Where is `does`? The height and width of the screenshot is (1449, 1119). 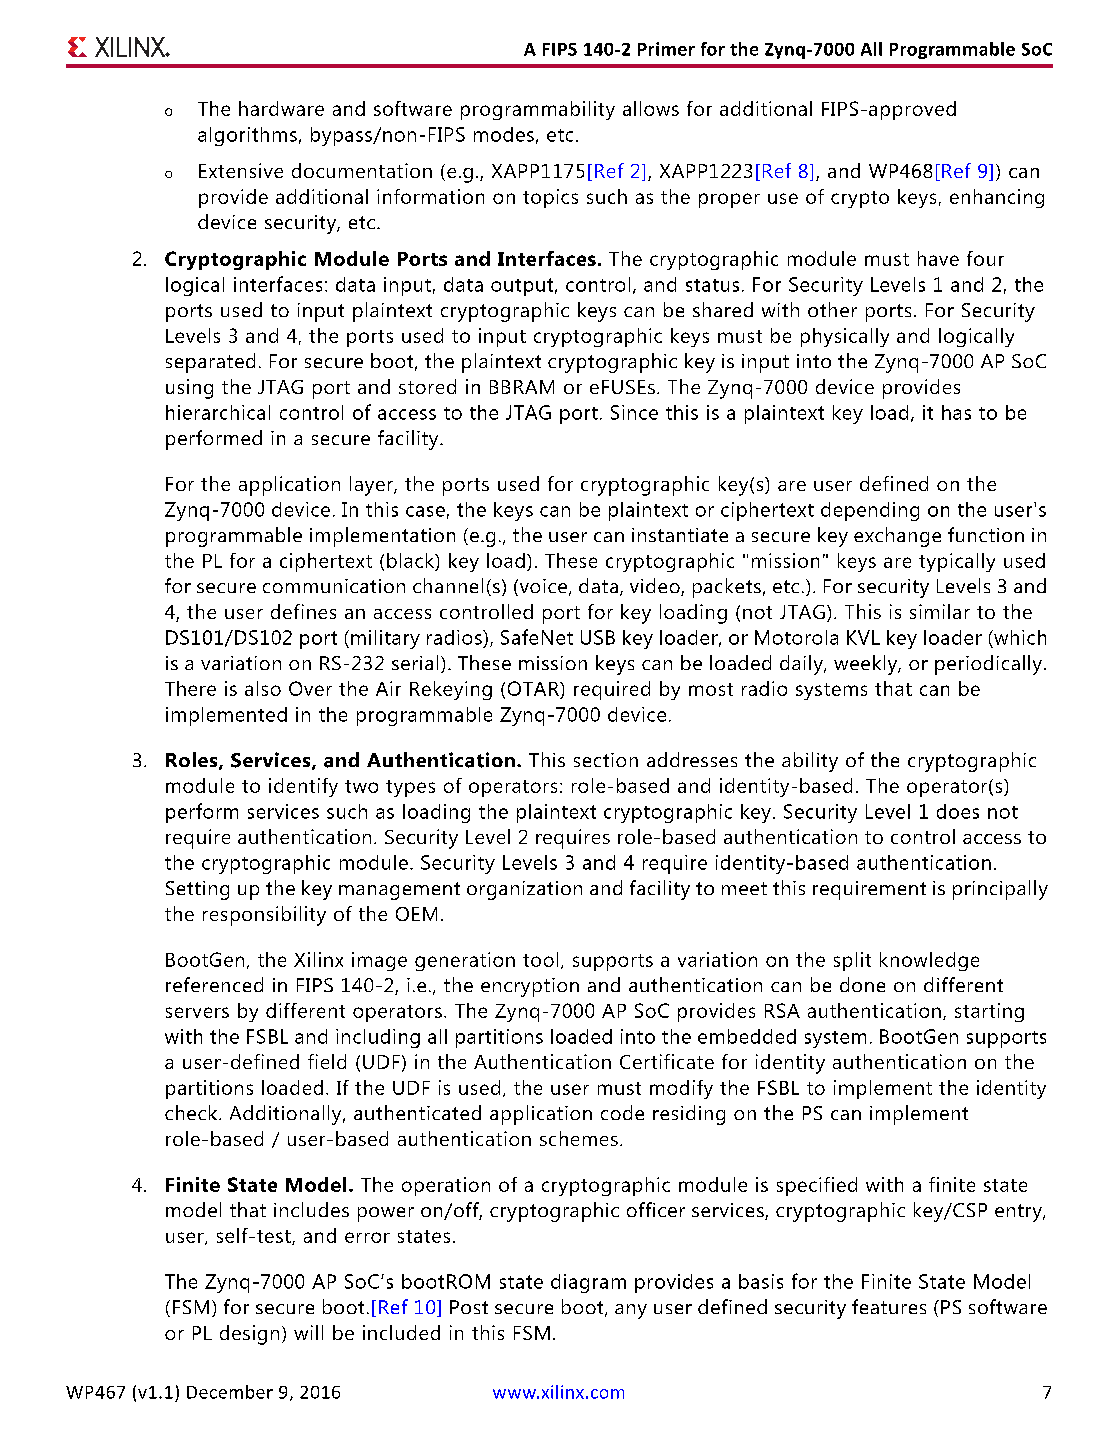 does is located at coordinates (958, 811).
